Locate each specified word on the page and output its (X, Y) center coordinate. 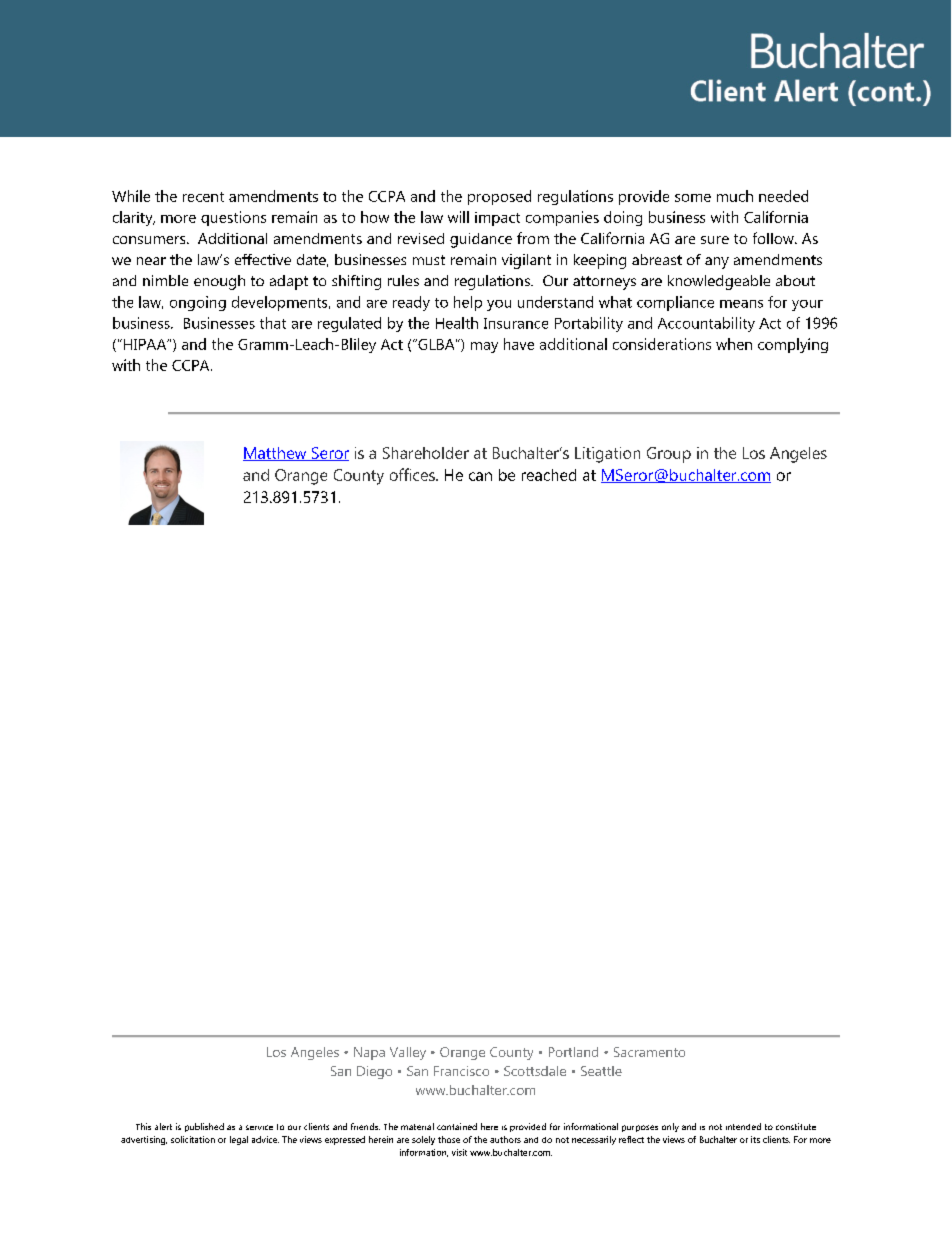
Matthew (276, 454)
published (204, 1127)
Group (669, 455)
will (458, 217)
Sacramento (649, 1052)
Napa (369, 1053)
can (480, 476)
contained (457, 1126)
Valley (408, 1053)
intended (743, 1126)
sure (715, 240)
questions (233, 218)
